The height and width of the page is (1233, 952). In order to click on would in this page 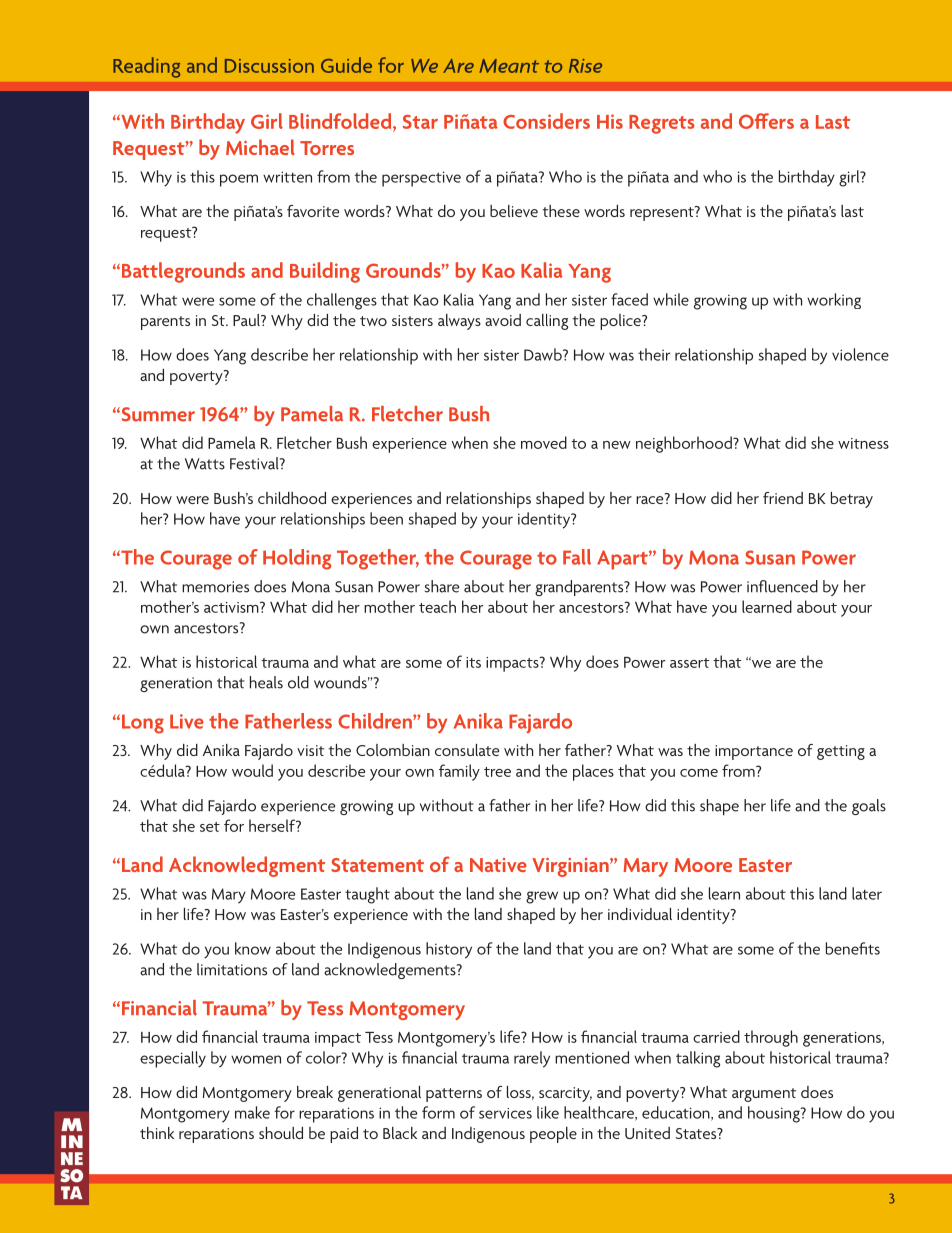, I will do `click(252, 770)`.
